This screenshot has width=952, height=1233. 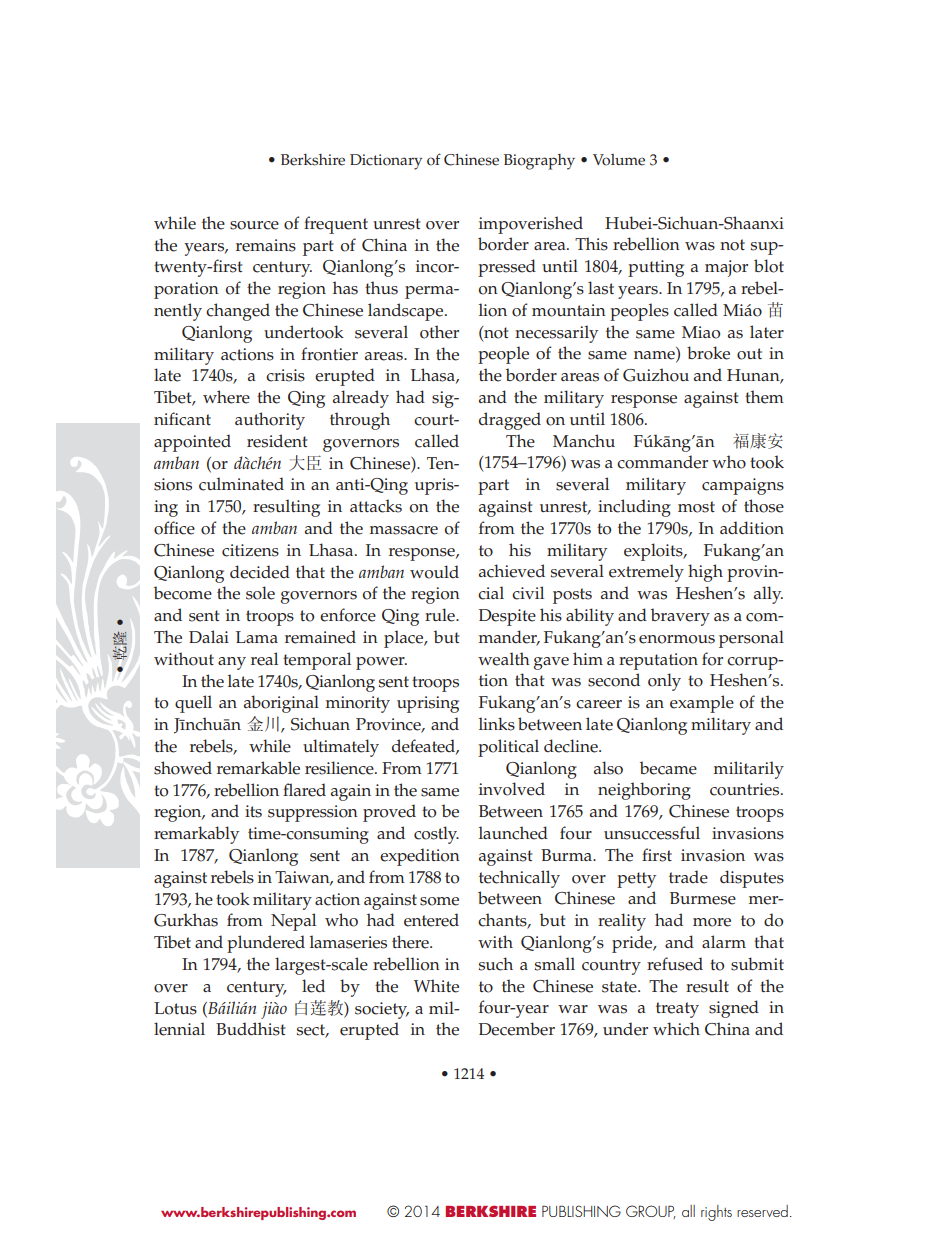 What do you see at coordinates (270, 421) in the screenshot?
I see `authority` at bounding box center [270, 421].
